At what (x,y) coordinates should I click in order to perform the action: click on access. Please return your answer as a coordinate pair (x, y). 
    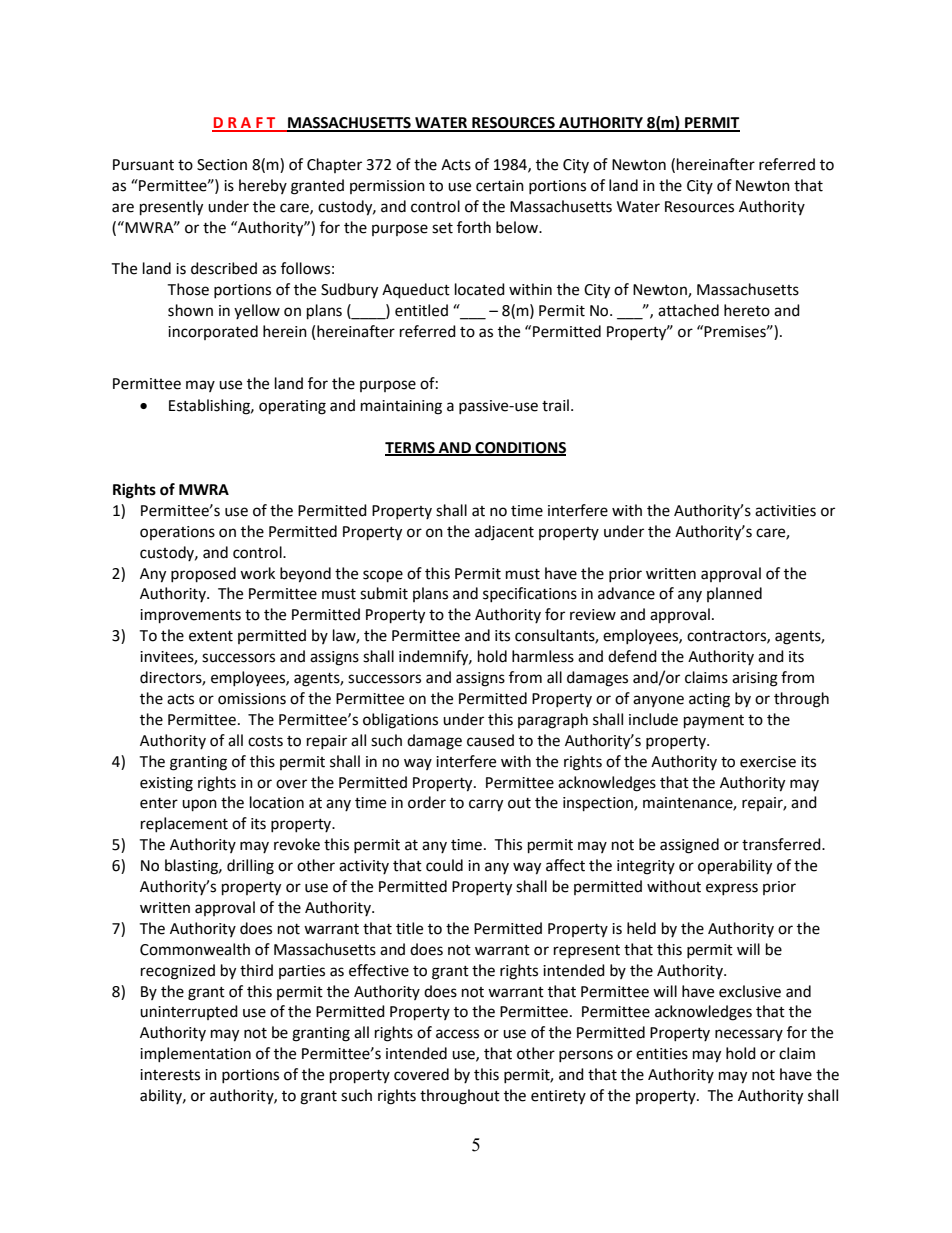
    Looking at the image, I should click on (457, 1034).
